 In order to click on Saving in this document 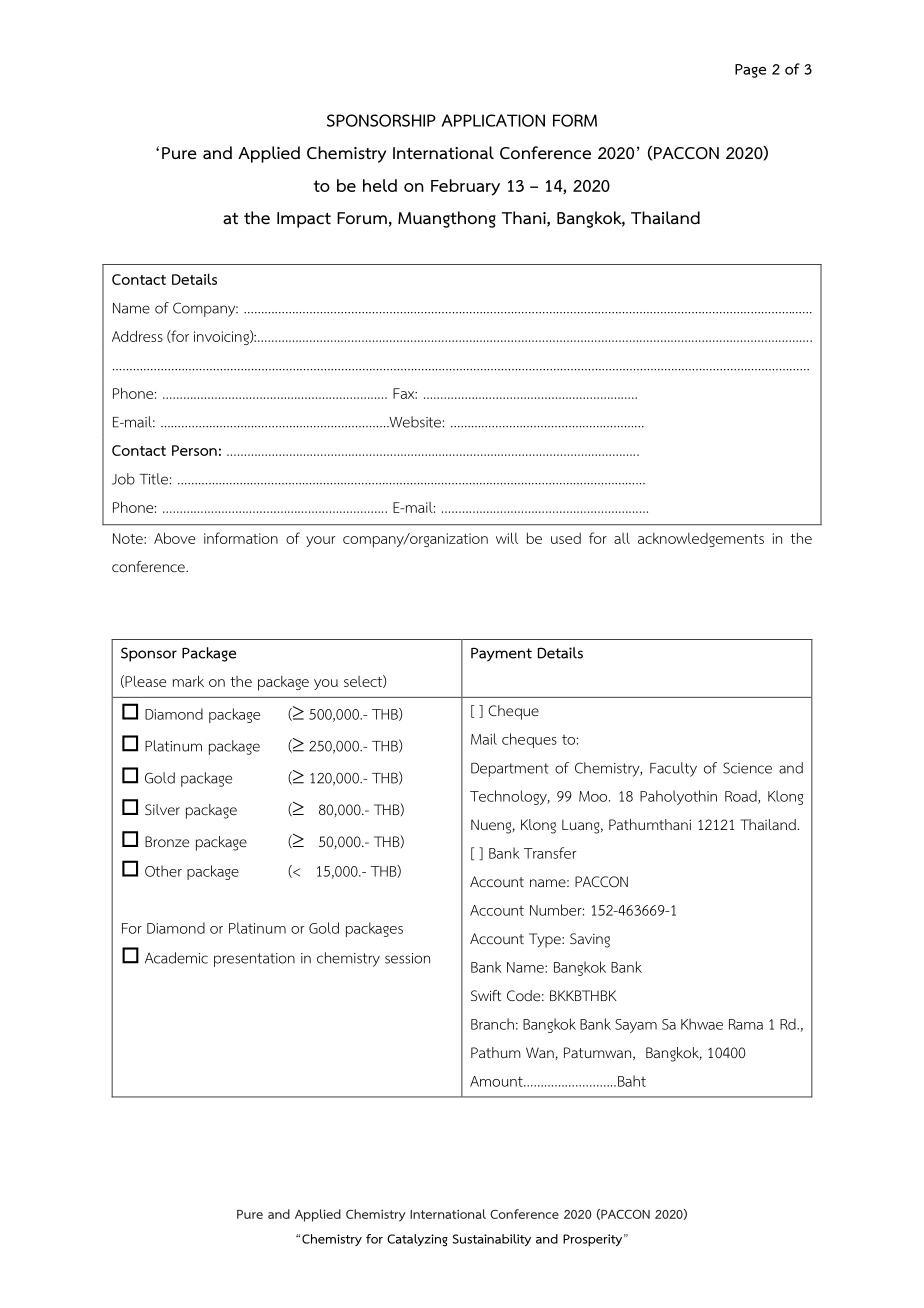, I will do `click(590, 940)`.
